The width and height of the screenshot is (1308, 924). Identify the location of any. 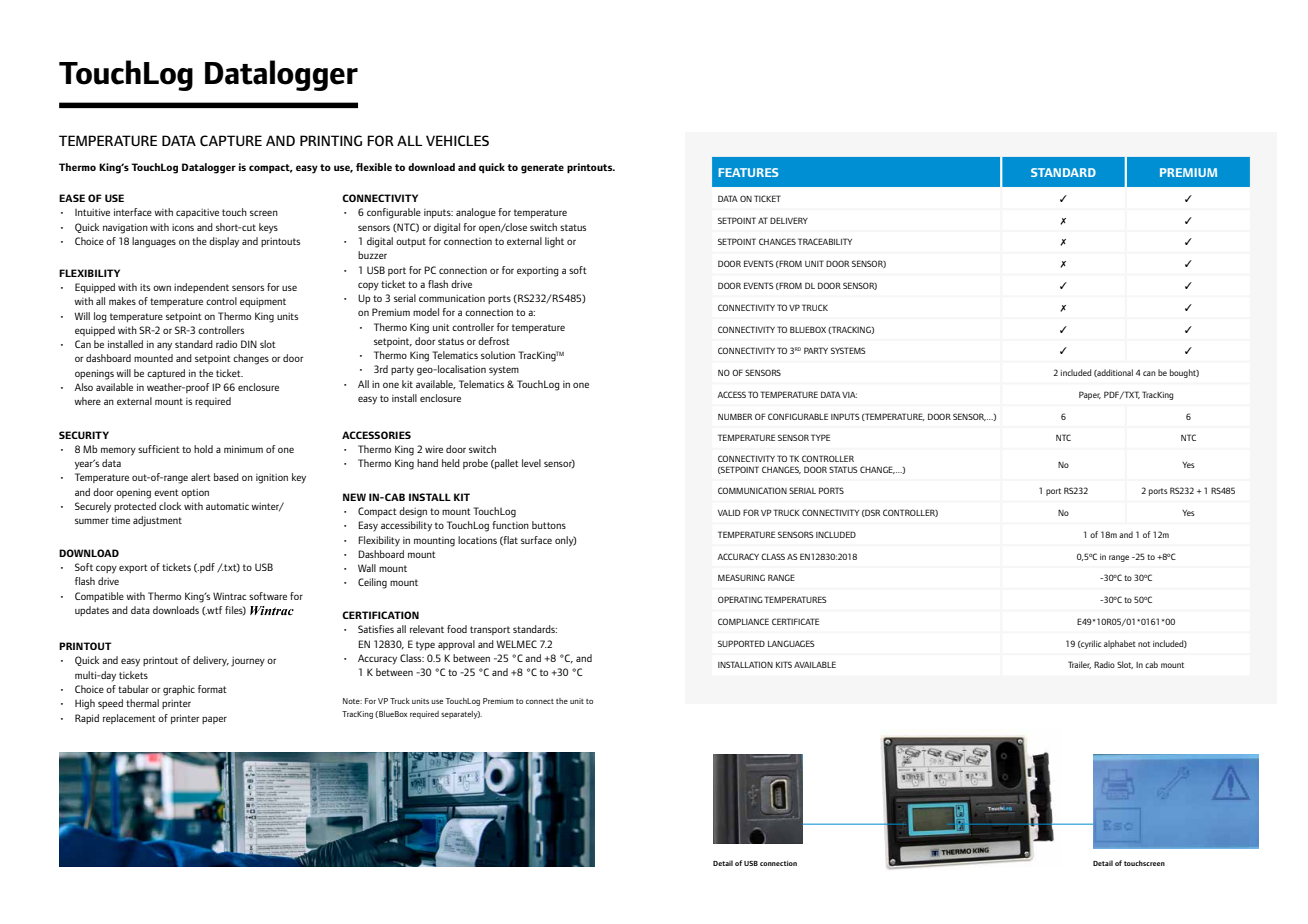
(164, 346).
